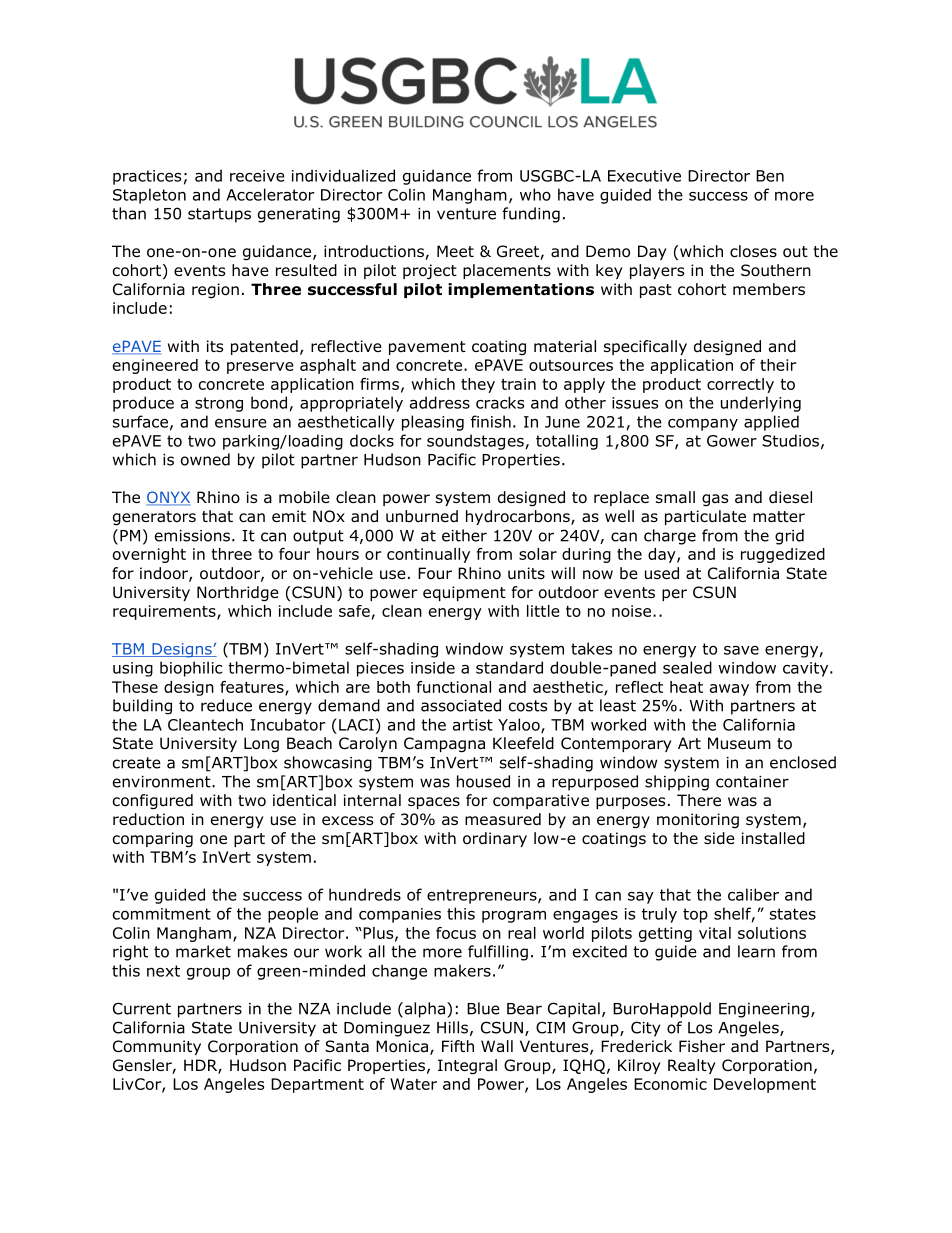 Image resolution: width=952 pixels, height=1233 pixels. Describe the element at coordinates (531, 215) in the image. I see `funding` at that location.
